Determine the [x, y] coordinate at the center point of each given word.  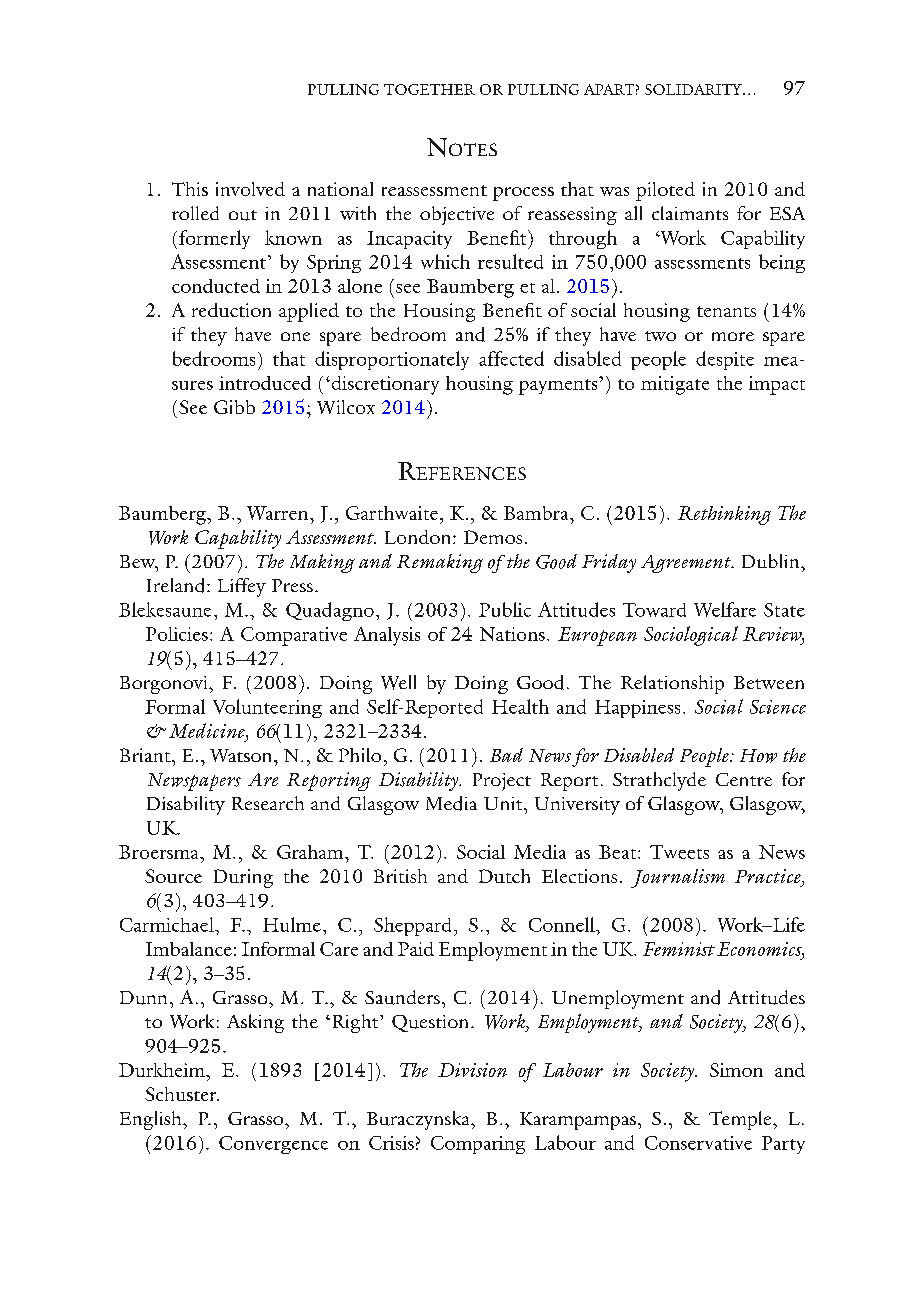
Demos [493, 537]
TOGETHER [429, 89]
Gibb [234, 407]
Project [502, 782]
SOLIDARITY [694, 89]
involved [250, 189]
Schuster [182, 1094]
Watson [242, 755]
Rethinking [724, 515]
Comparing [478, 1145]
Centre [744, 779]
